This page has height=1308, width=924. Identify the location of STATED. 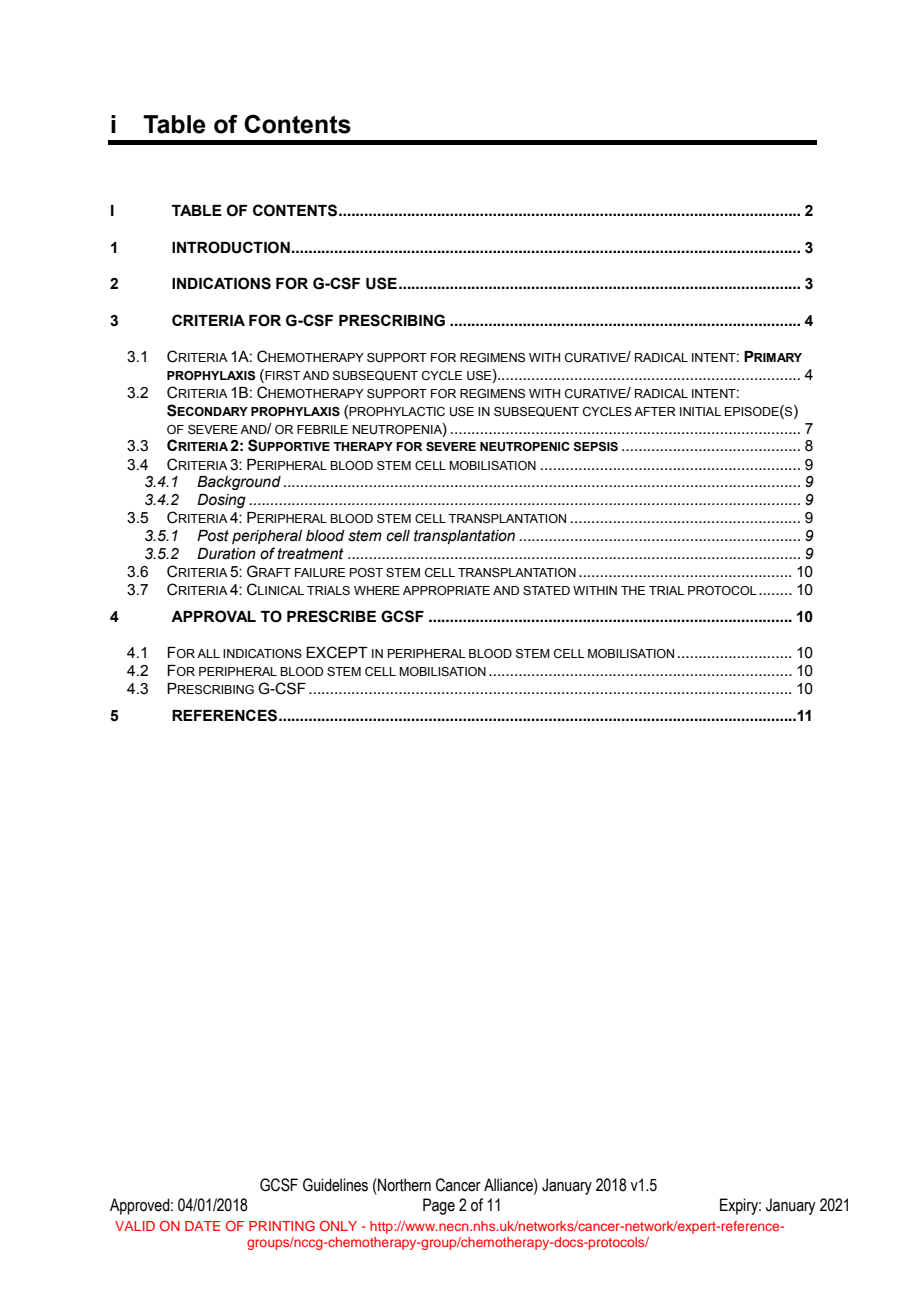
(546, 590).
